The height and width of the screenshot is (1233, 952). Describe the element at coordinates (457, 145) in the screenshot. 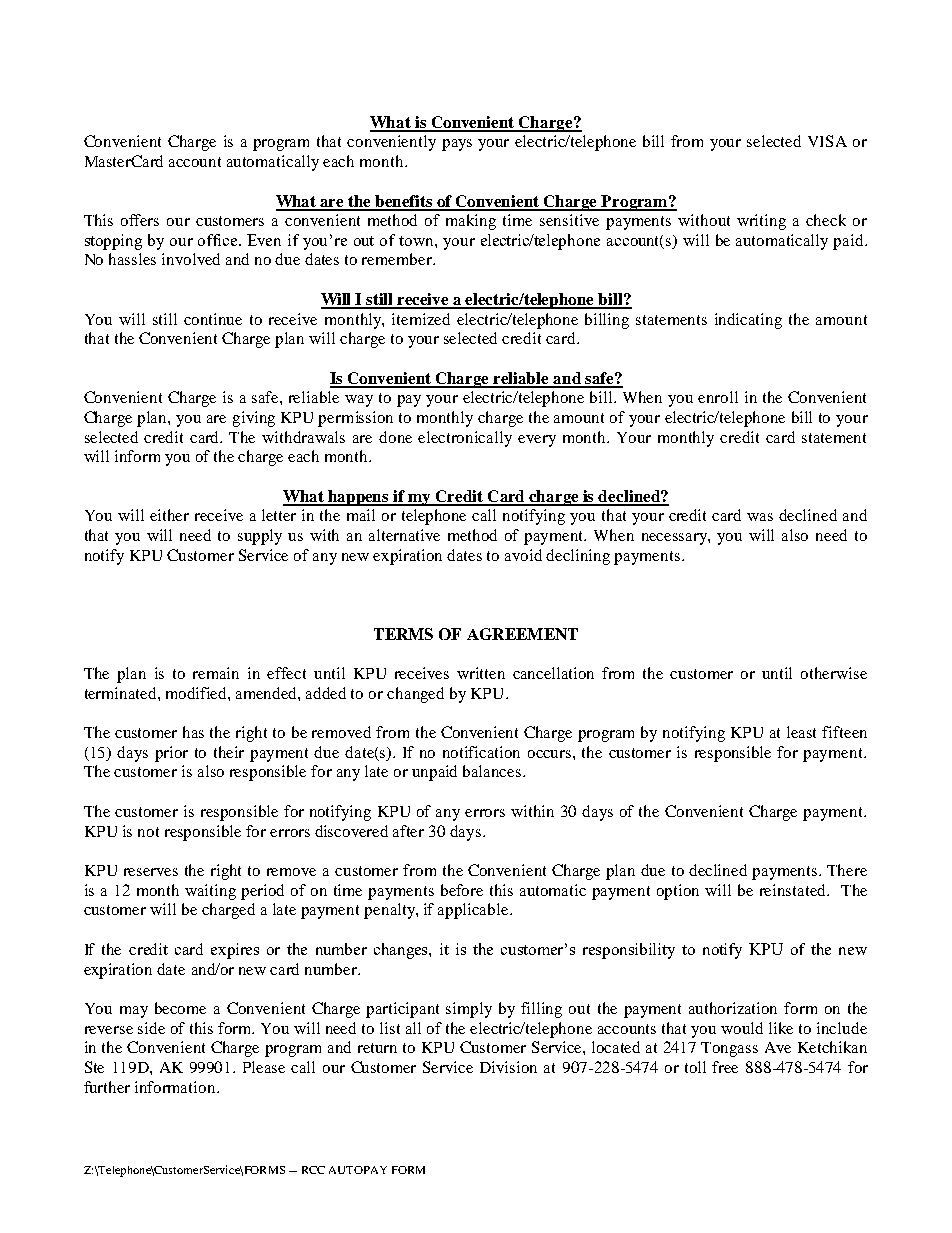

I see `pays` at that location.
